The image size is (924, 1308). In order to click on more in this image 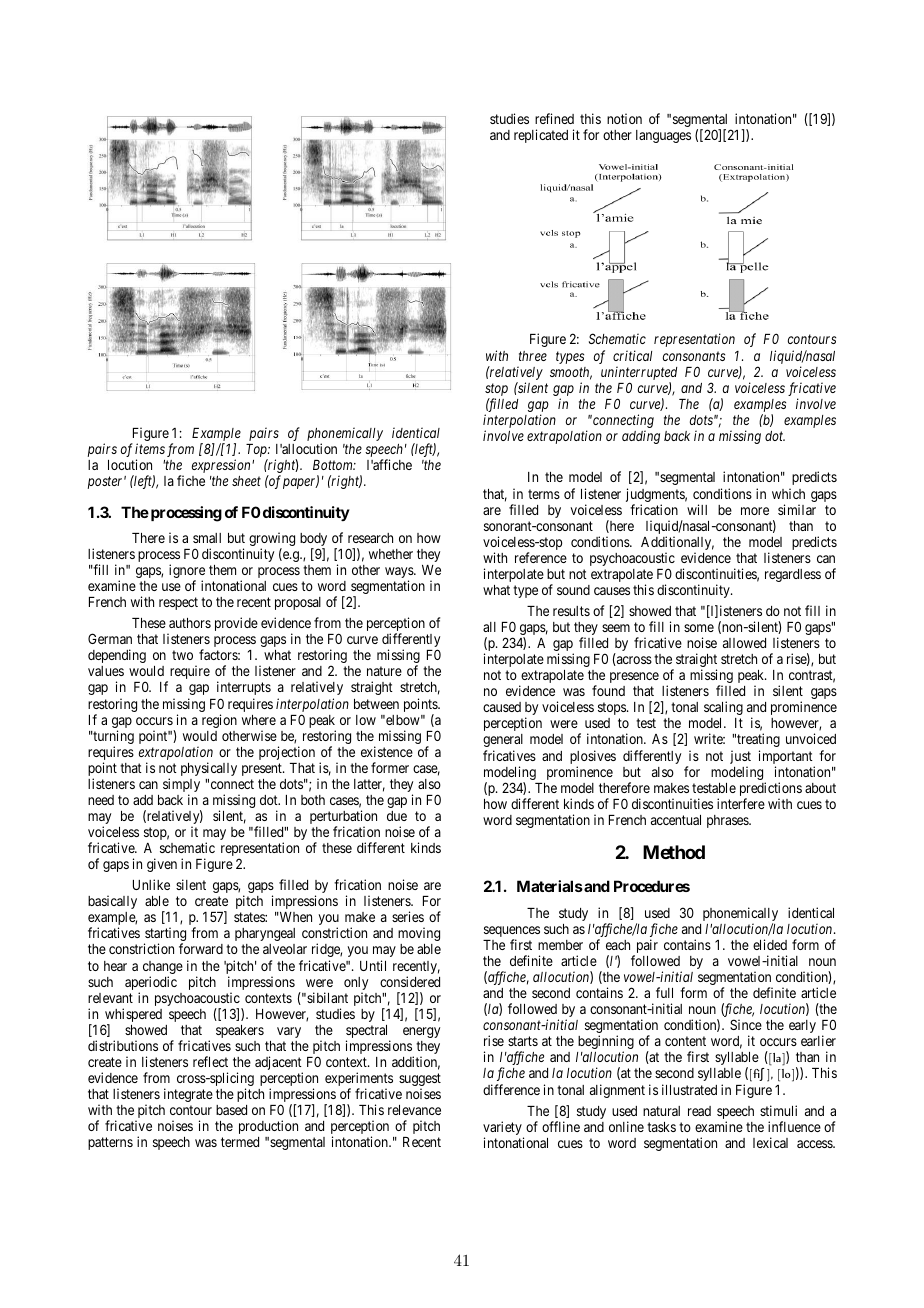, I will do `click(755, 511)`.
